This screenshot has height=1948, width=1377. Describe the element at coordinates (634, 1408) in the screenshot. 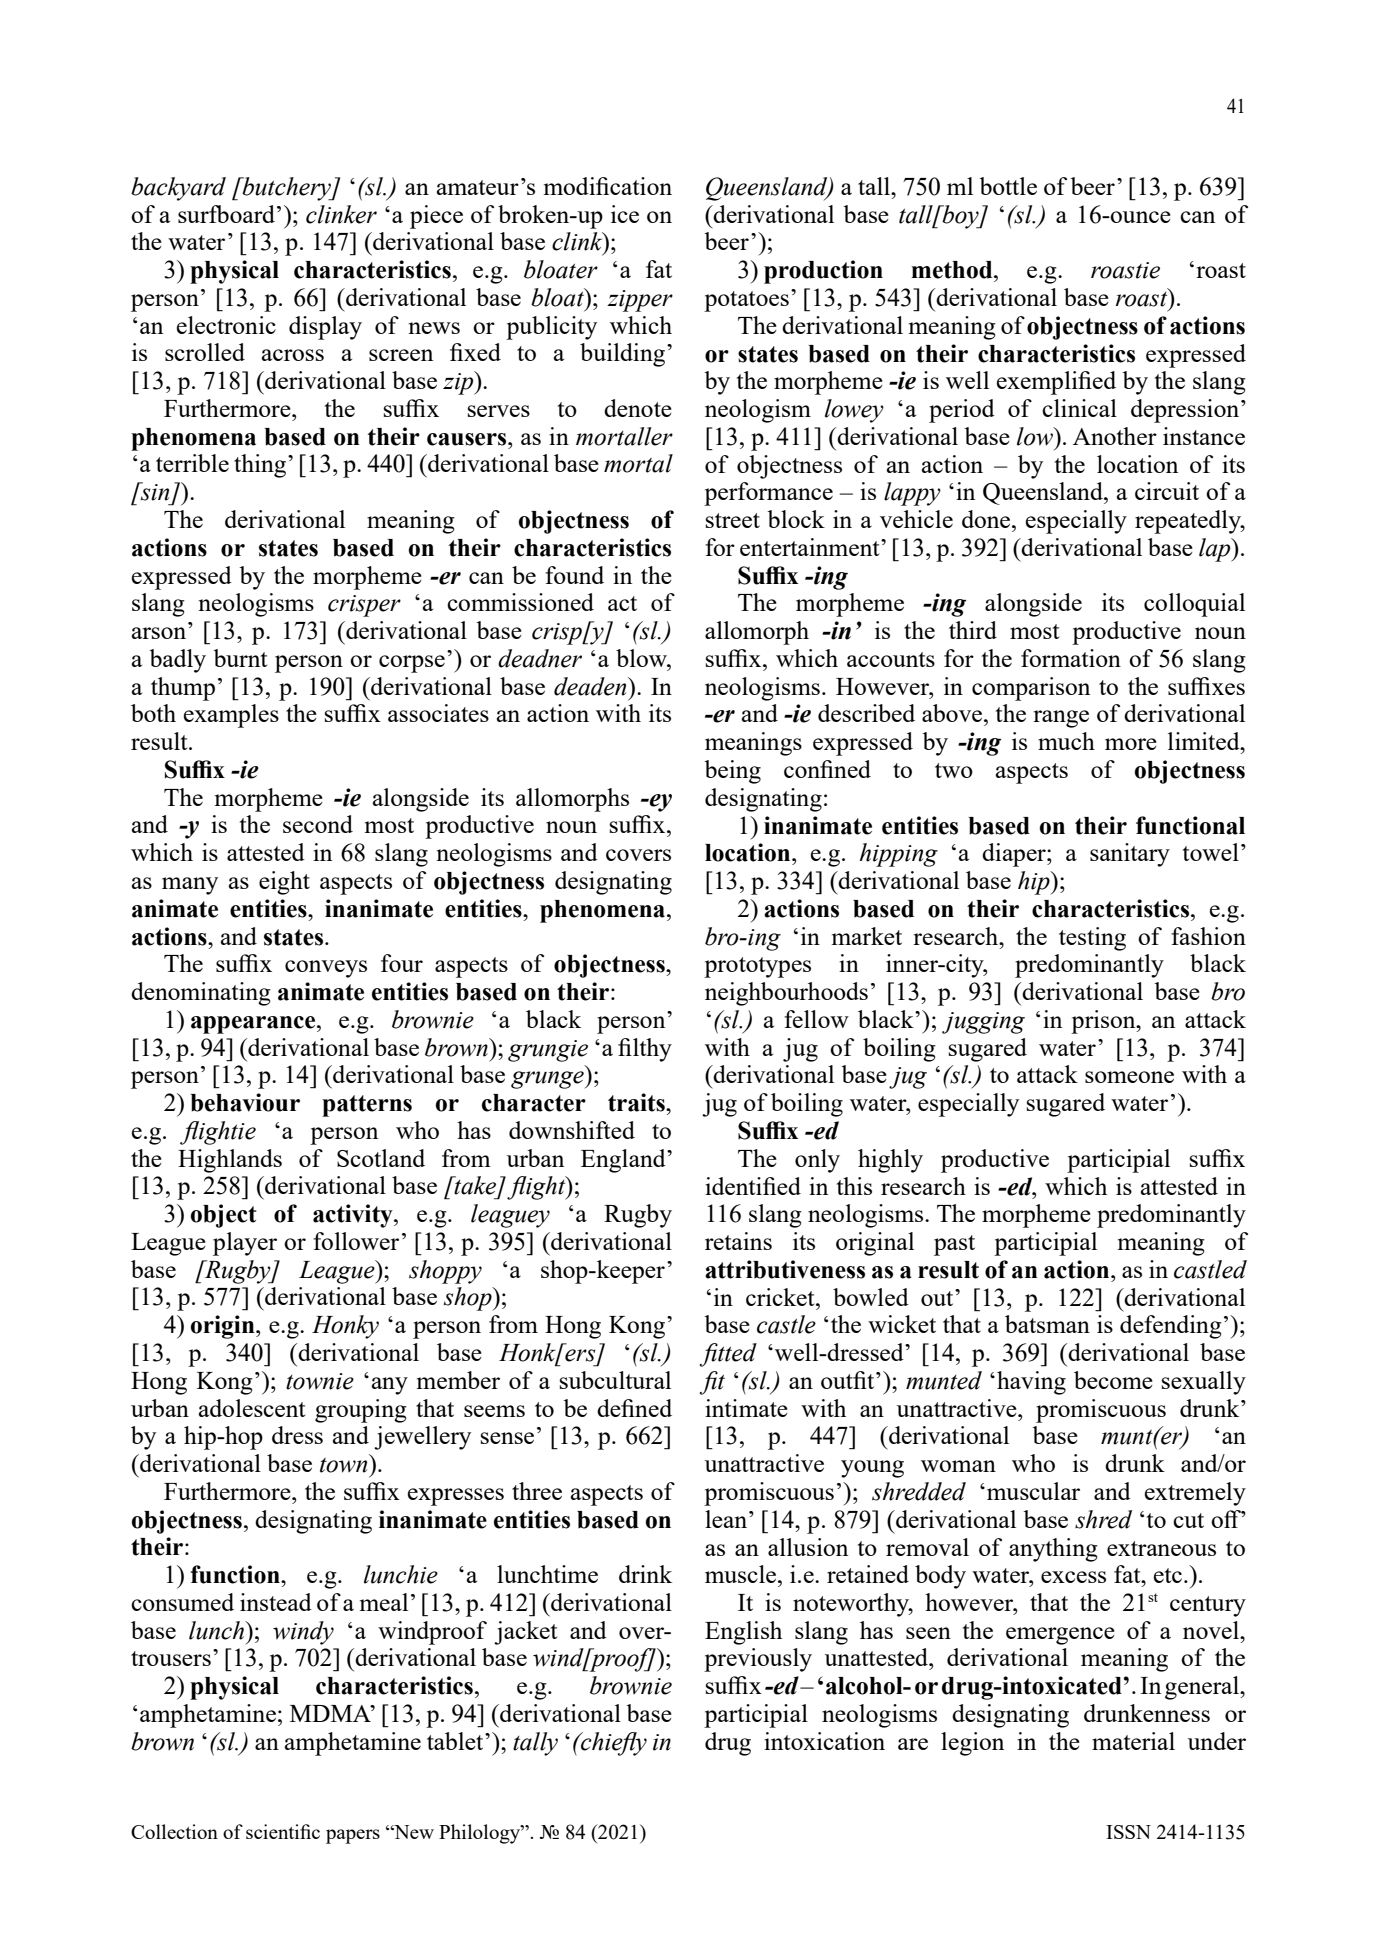

I see `defined` at that location.
